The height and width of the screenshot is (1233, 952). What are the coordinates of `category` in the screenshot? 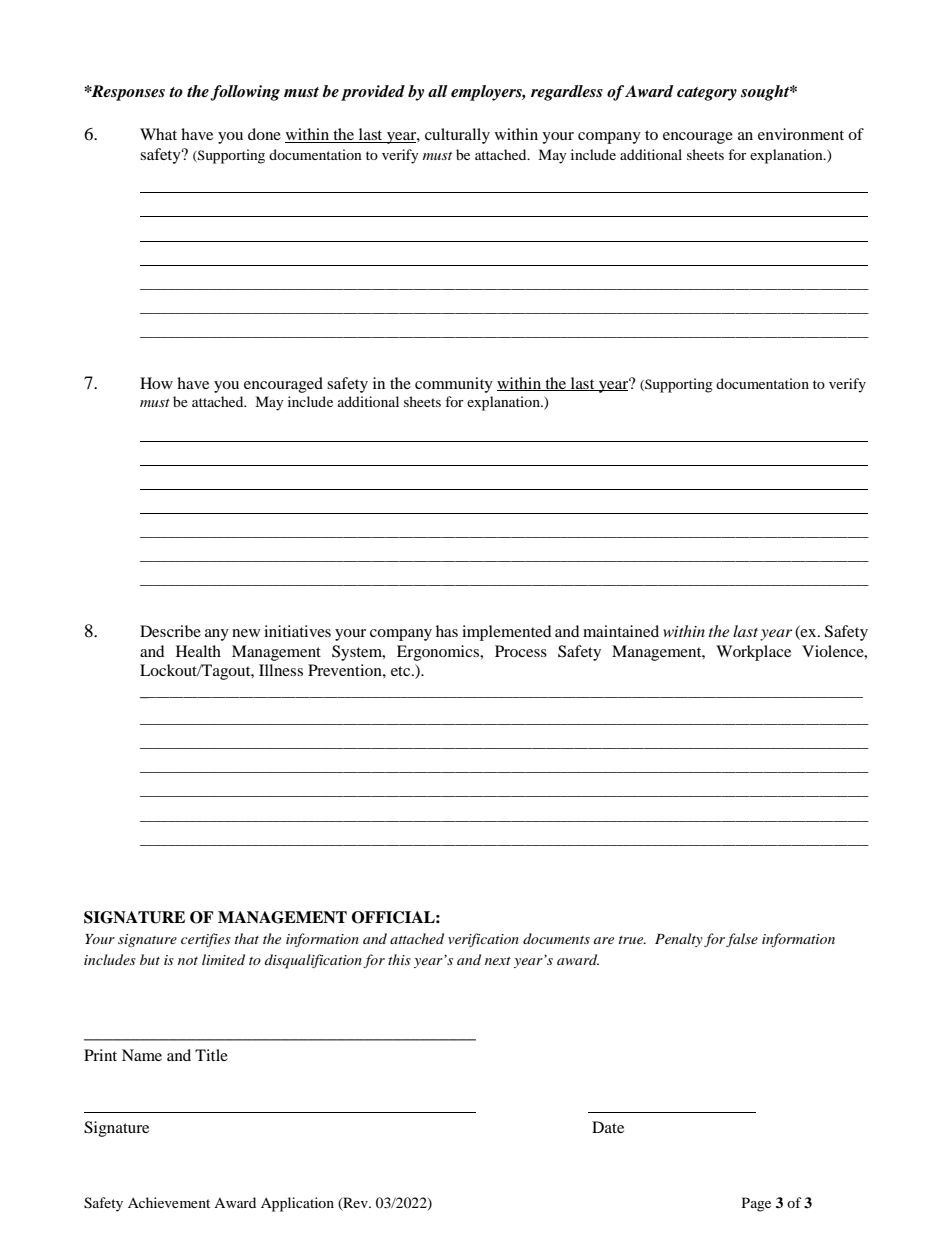 It's located at (707, 94).
